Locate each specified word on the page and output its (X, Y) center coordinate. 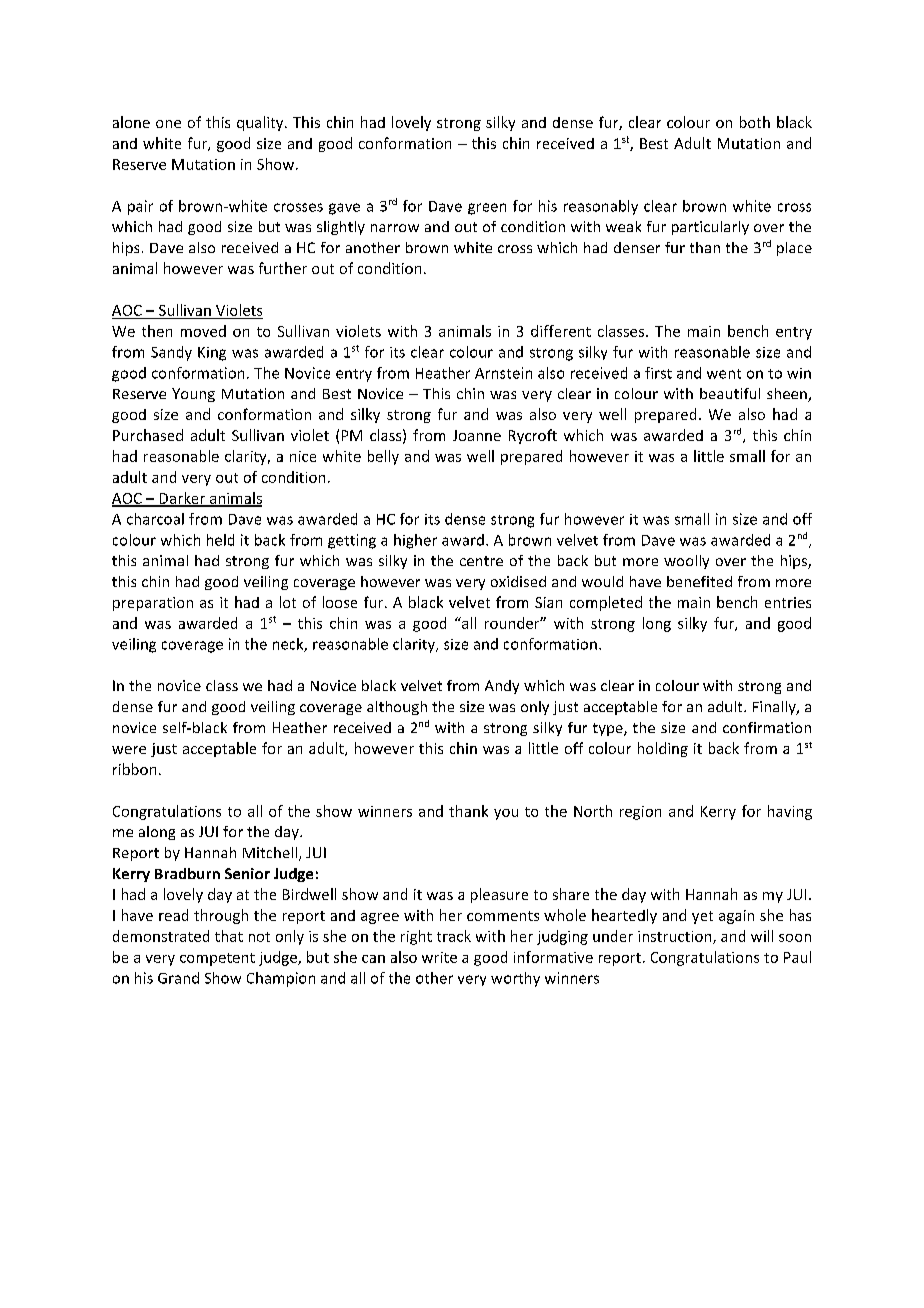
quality (261, 123)
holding (663, 749)
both (755, 122)
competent (217, 959)
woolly (686, 562)
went (724, 374)
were (129, 750)
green (487, 209)
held (220, 540)
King (212, 354)
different (561, 331)
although (397, 708)
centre (481, 561)
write (439, 957)
